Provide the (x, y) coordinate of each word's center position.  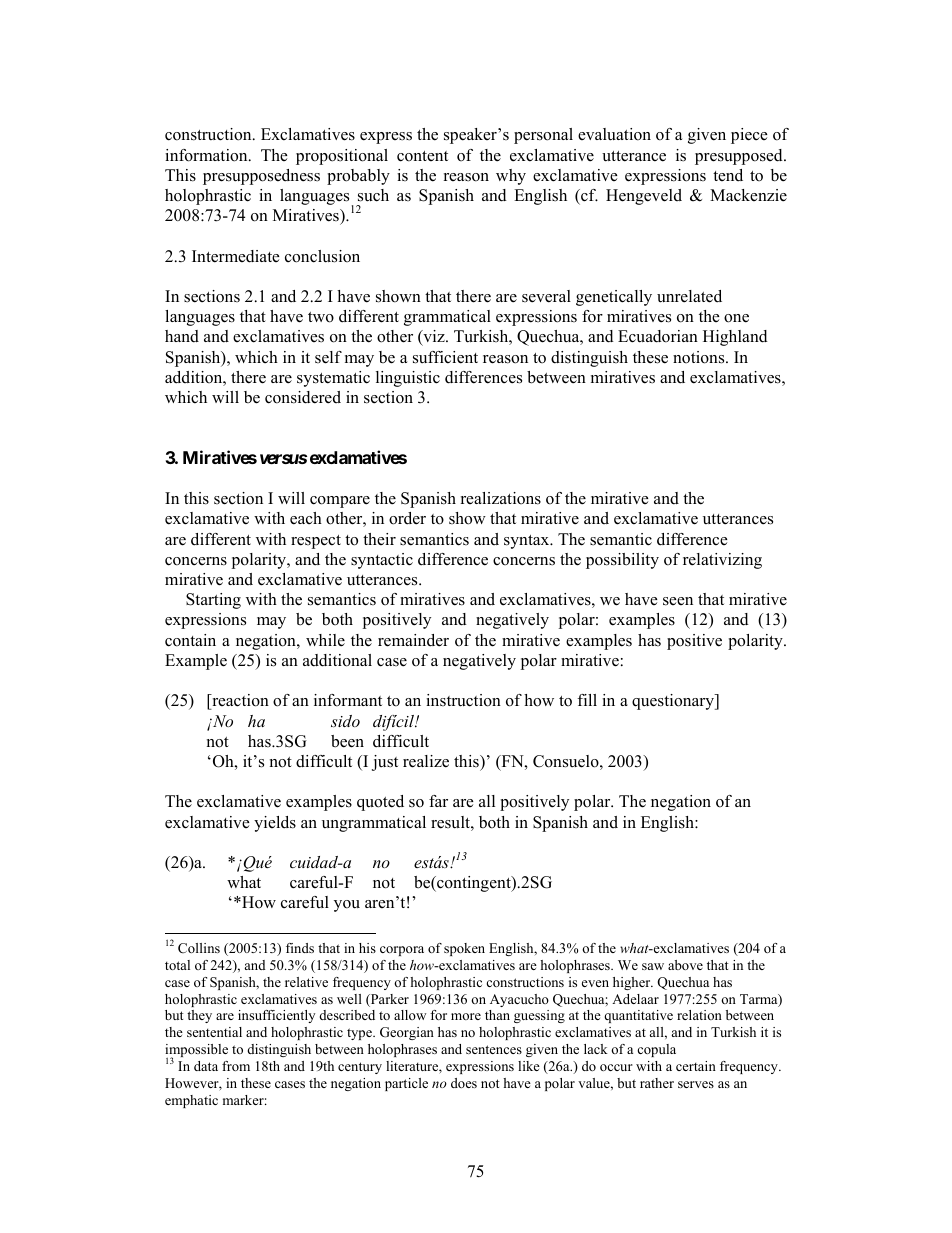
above (685, 965)
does (464, 1083)
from (236, 1066)
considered (303, 397)
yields (275, 824)
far (438, 801)
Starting (213, 601)
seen (678, 601)
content (422, 156)
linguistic (408, 379)
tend (728, 175)
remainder (413, 640)
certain (696, 1066)
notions (700, 357)
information (207, 155)
